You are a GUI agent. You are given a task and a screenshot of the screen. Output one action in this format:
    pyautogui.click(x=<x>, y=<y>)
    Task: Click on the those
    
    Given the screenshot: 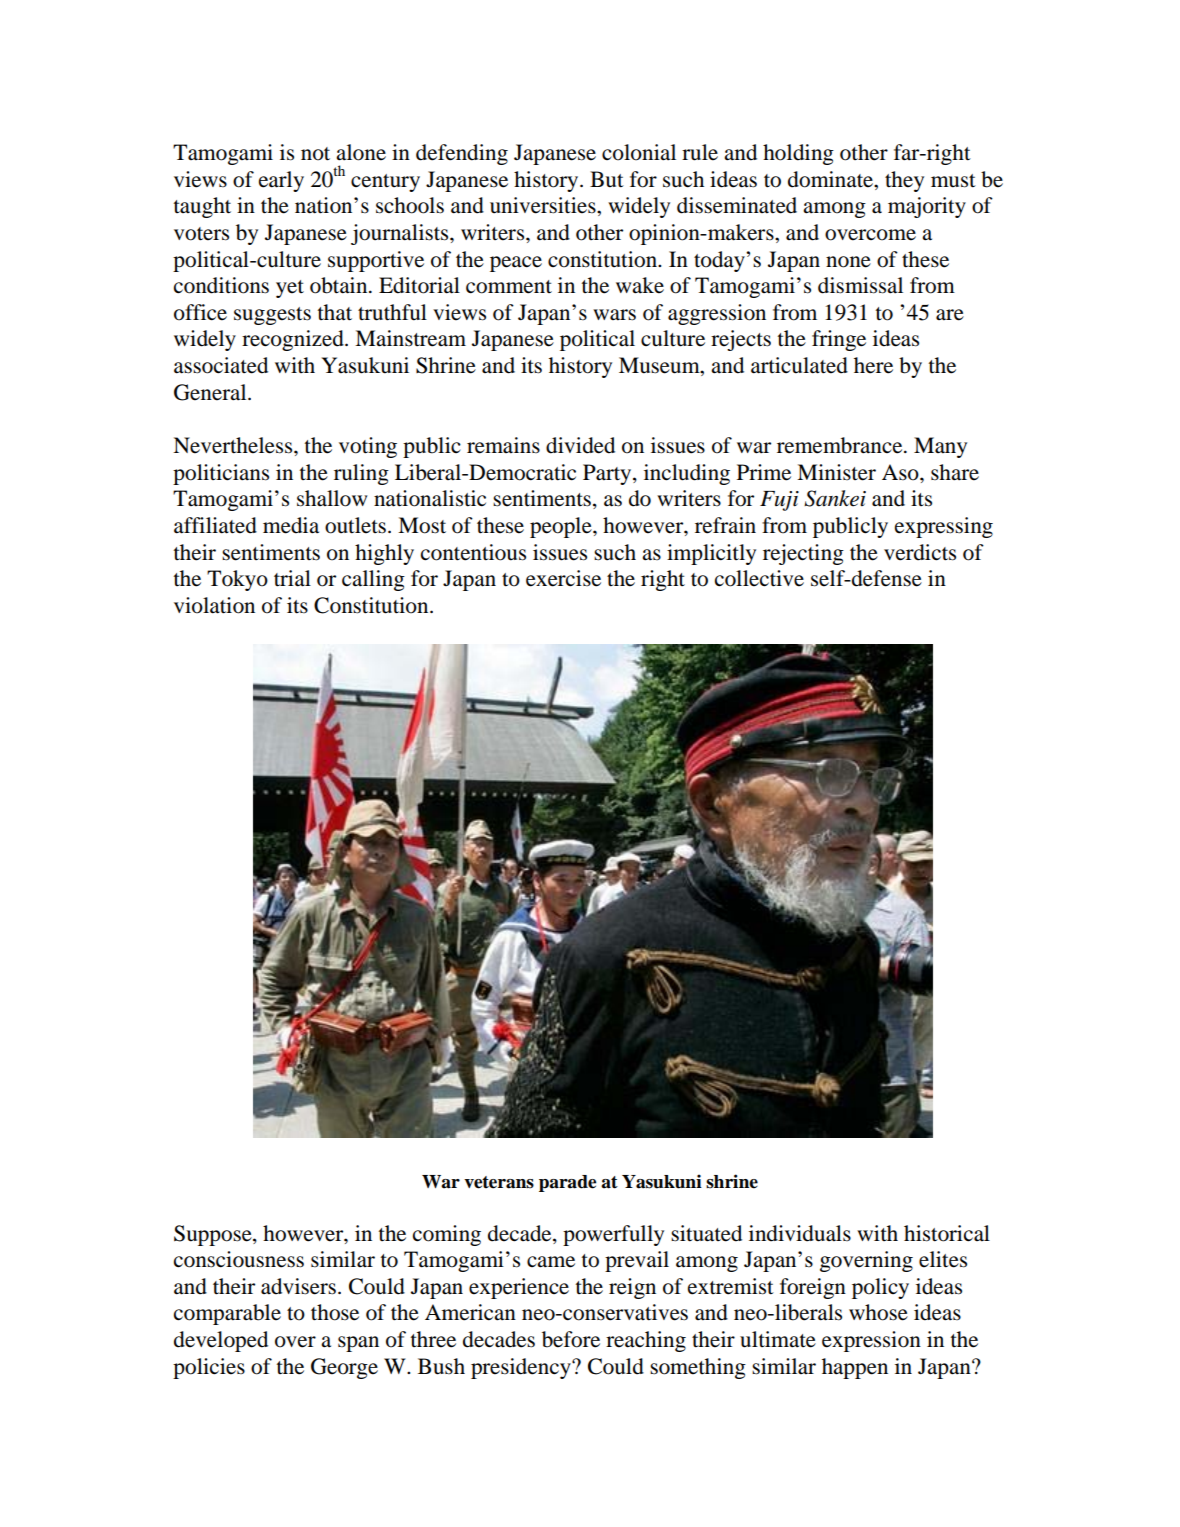 What is the action you would take?
    pyautogui.click(x=335, y=1312)
